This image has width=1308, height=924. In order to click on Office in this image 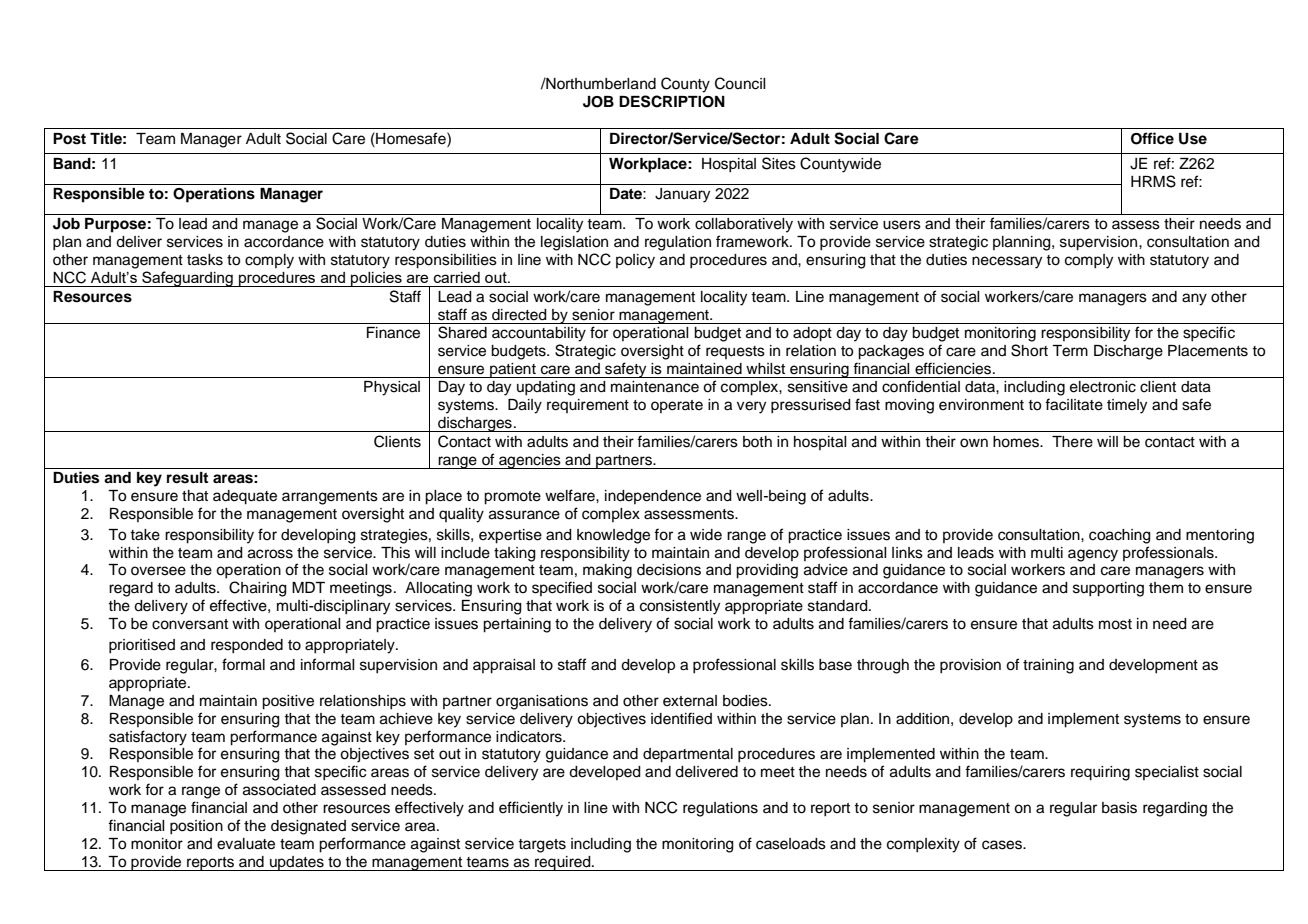, I will do `click(1152, 138)`.
